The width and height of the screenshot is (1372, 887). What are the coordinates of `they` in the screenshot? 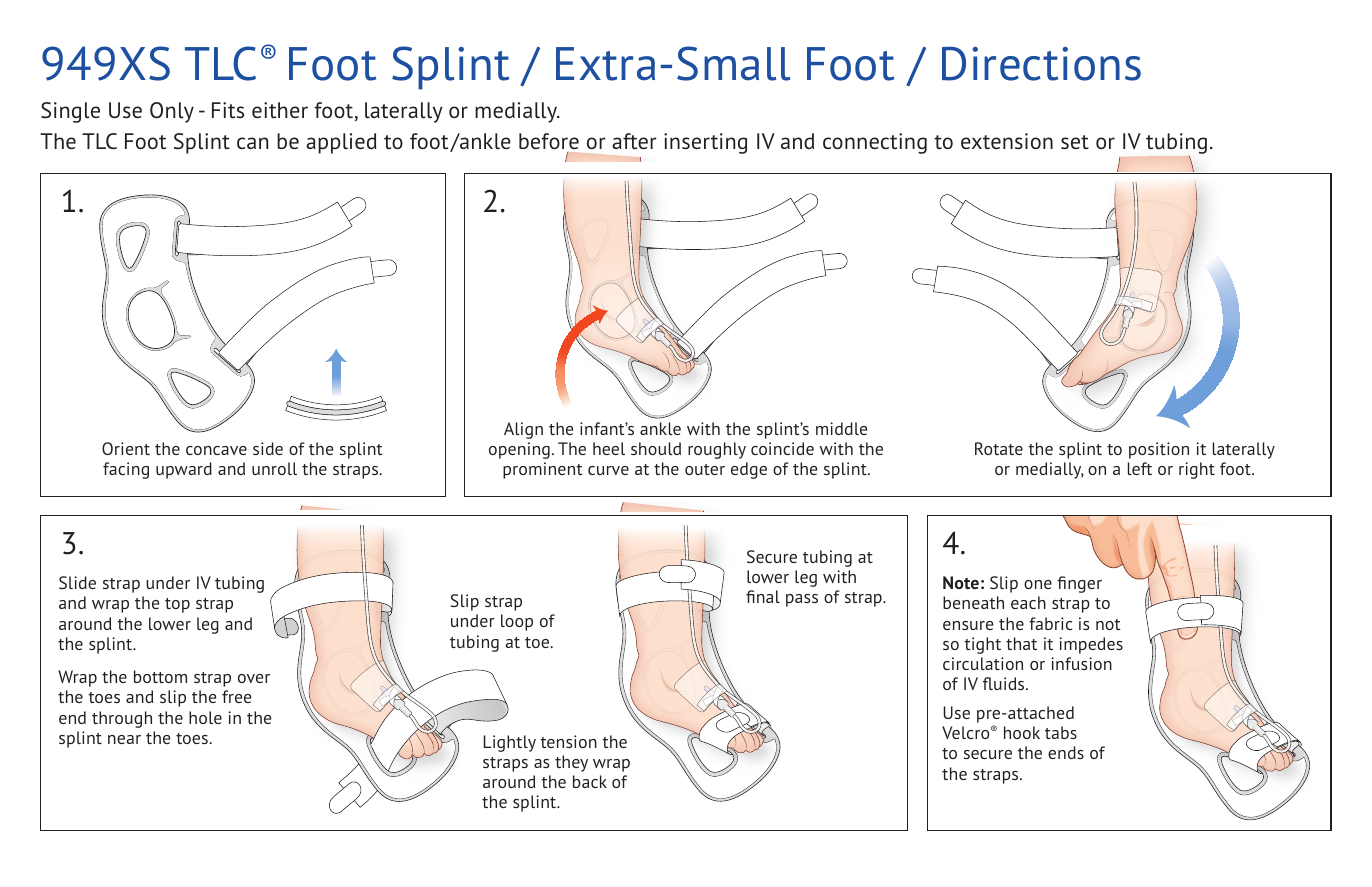 It's located at (571, 763).
